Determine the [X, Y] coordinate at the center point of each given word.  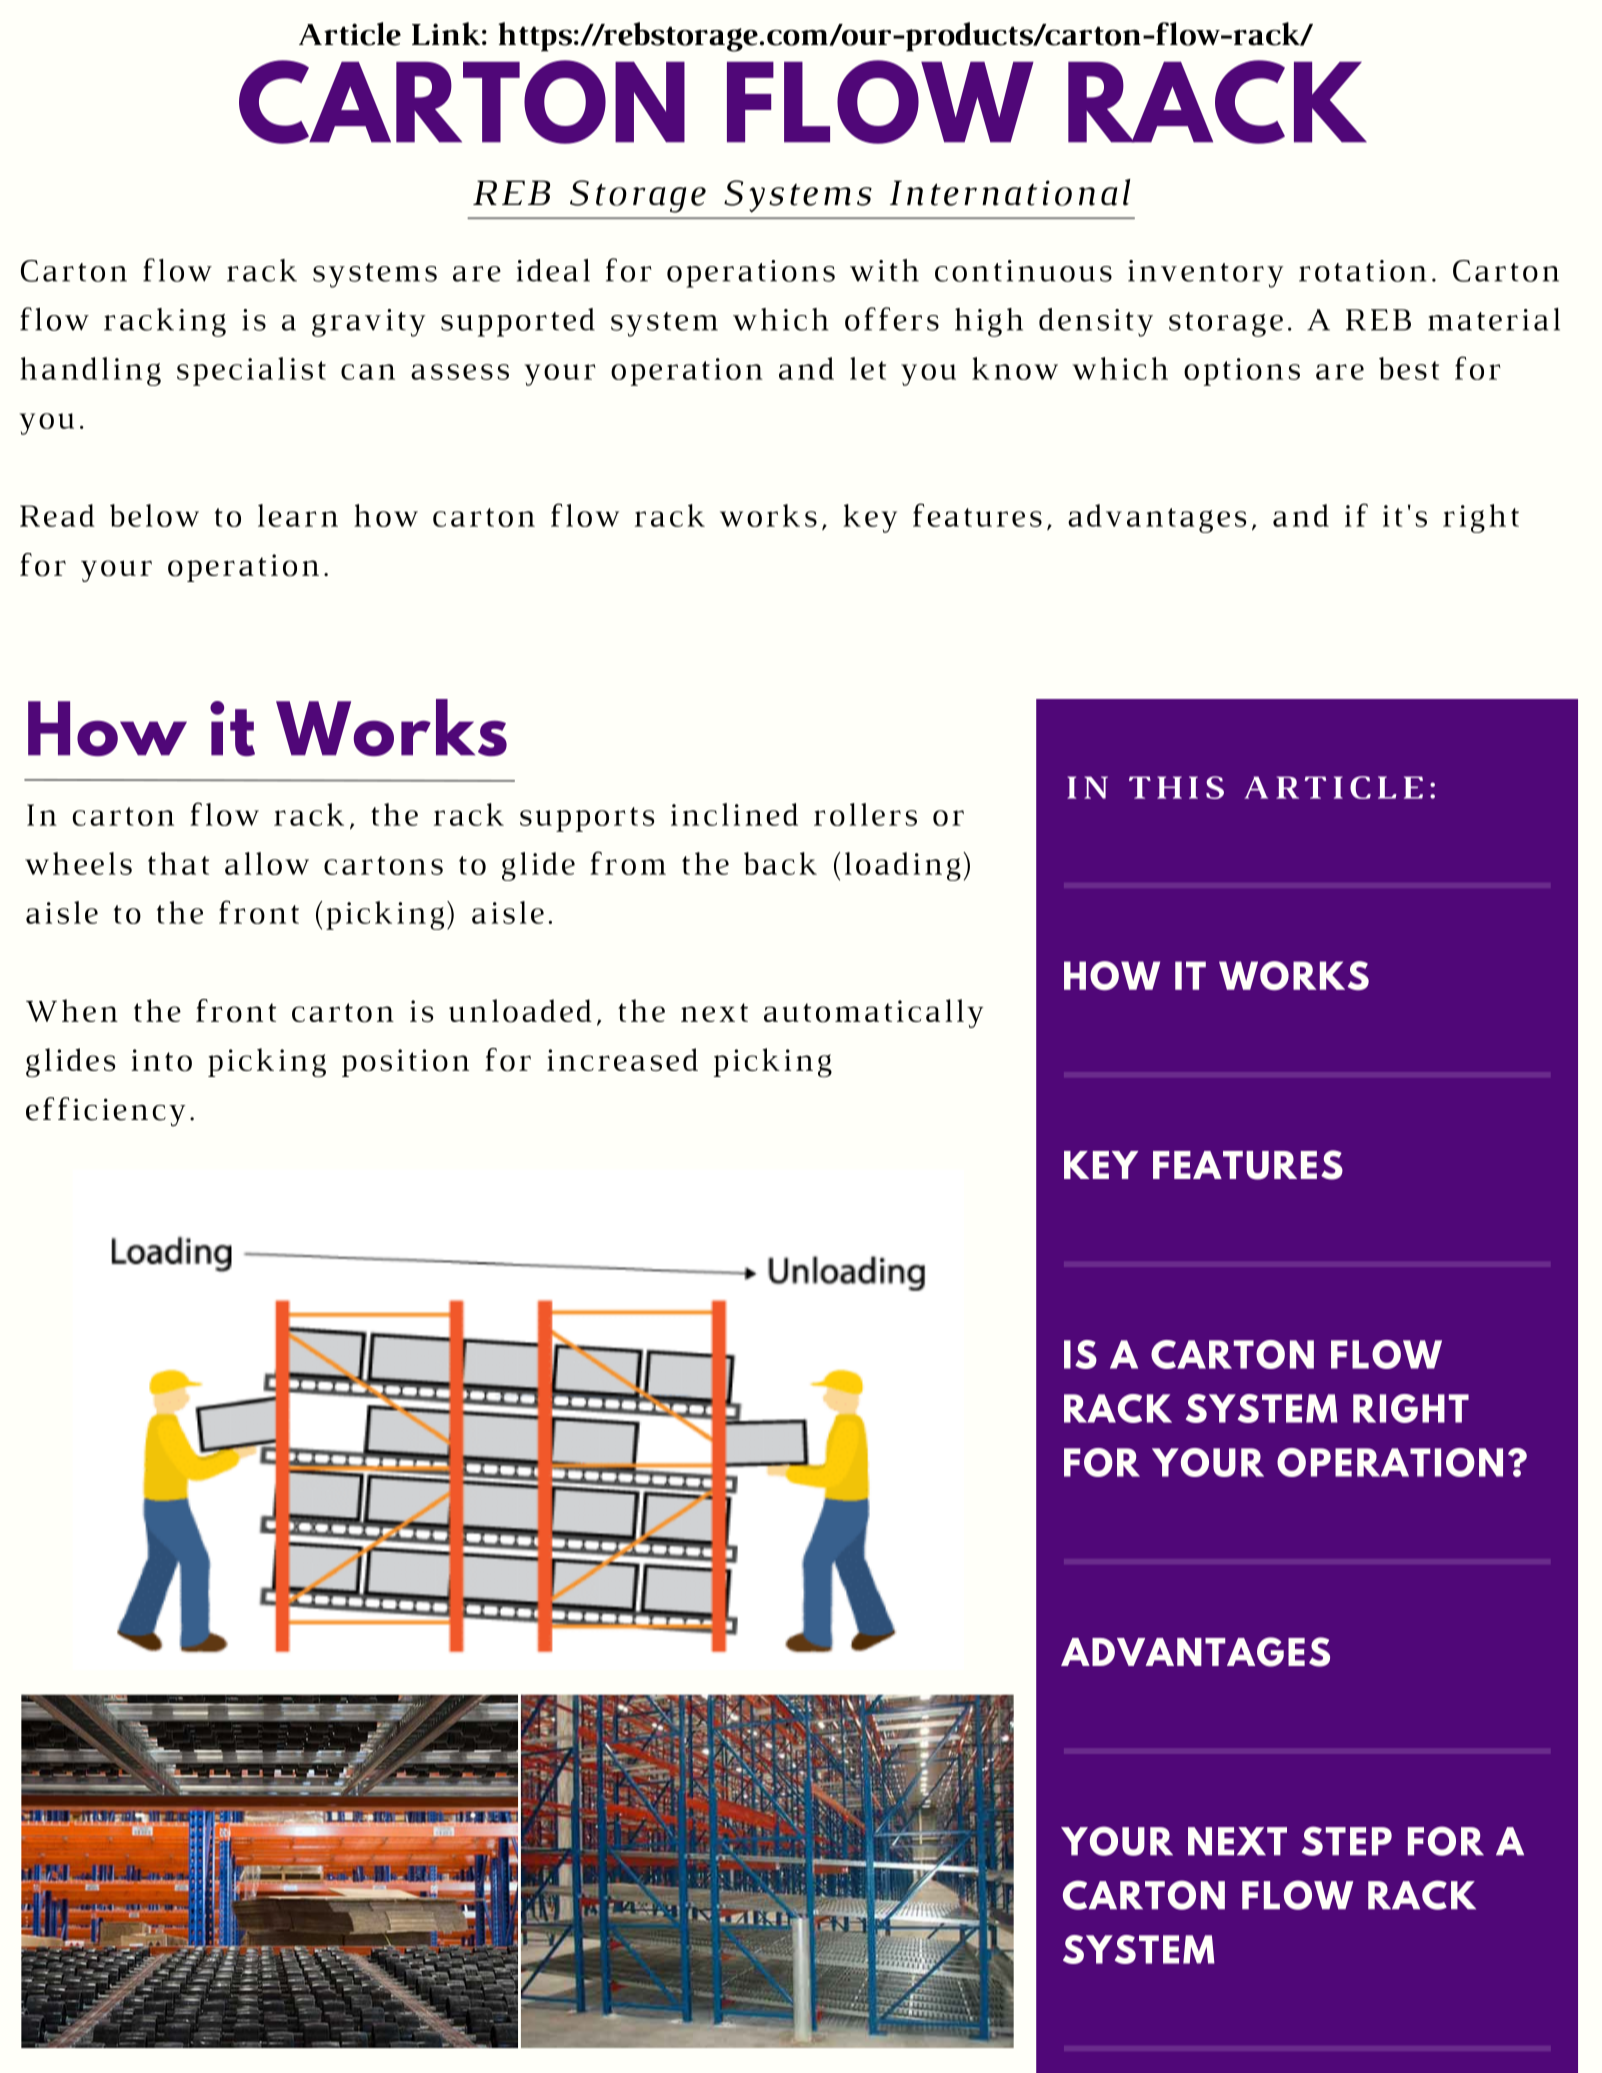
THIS [1176, 787]
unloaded [520, 1011]
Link [446, 33]
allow [267, 863]
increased [622, 1059]
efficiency [105, 1111]
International [1010, 192]
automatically [873, 1013]
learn [298, 515]
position [405, 1063]
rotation [1362, 271]
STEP [1347, 1841]
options [1242, 372]
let [868, 368]
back [780, 863]
